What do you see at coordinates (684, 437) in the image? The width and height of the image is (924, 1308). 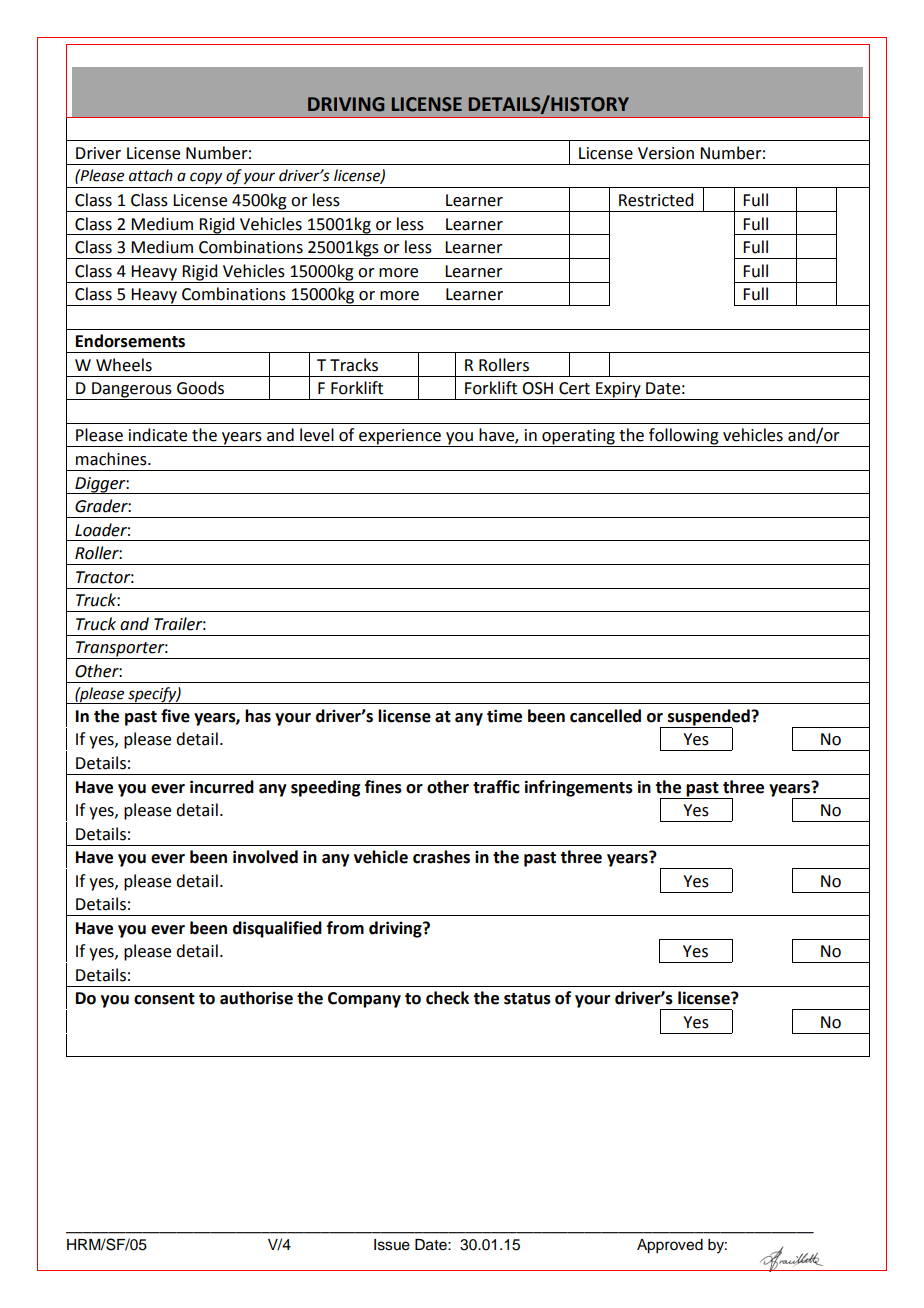 I see `following` at bounding box center [684, 437].
